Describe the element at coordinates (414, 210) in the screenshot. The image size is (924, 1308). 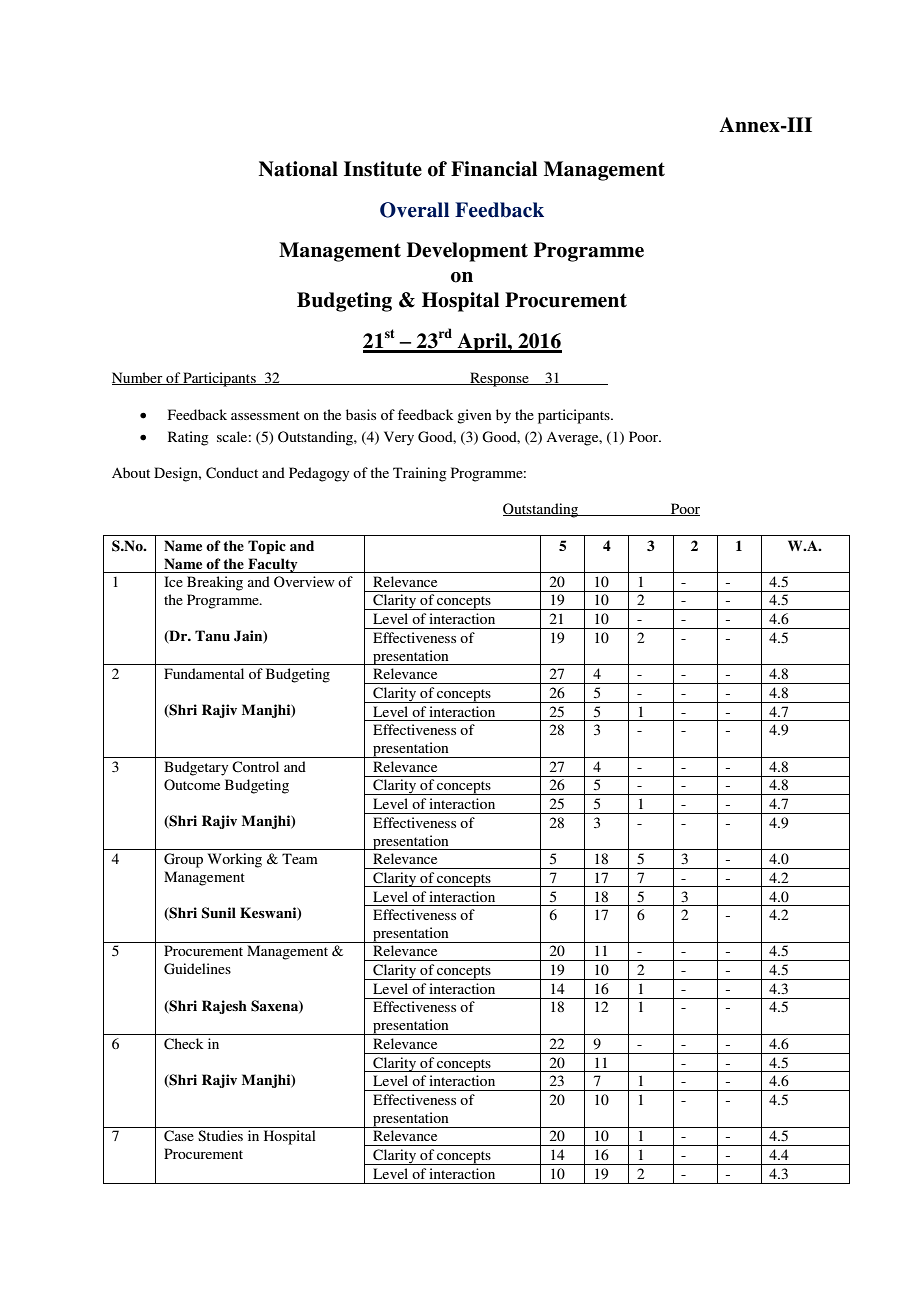
I see `Overall` at that location.
